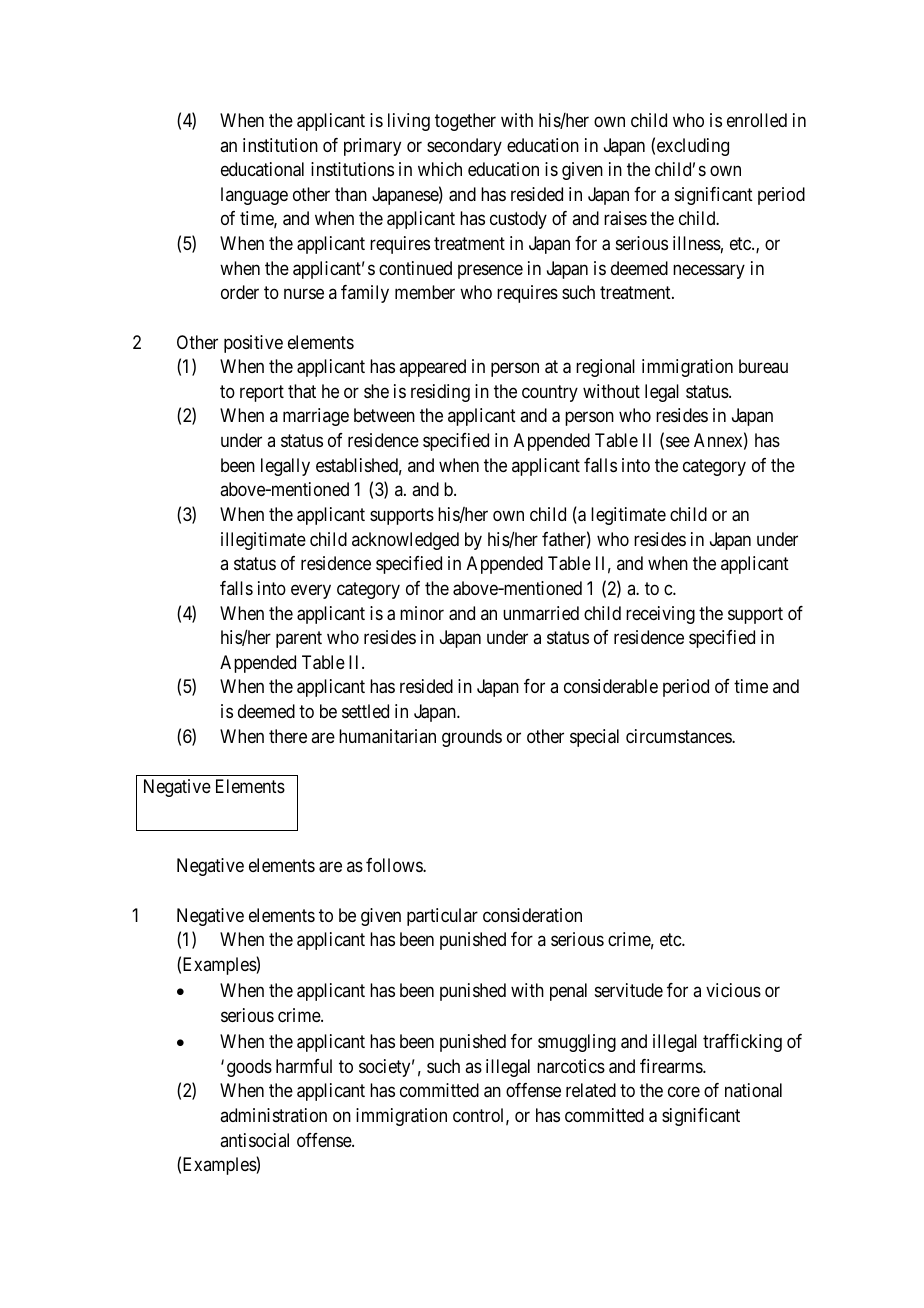 Image resolution: width=924 pixels, height=1308 pixels. Describe the element at coordinates (660, 615) in the image. I see `receiving` at that location.
